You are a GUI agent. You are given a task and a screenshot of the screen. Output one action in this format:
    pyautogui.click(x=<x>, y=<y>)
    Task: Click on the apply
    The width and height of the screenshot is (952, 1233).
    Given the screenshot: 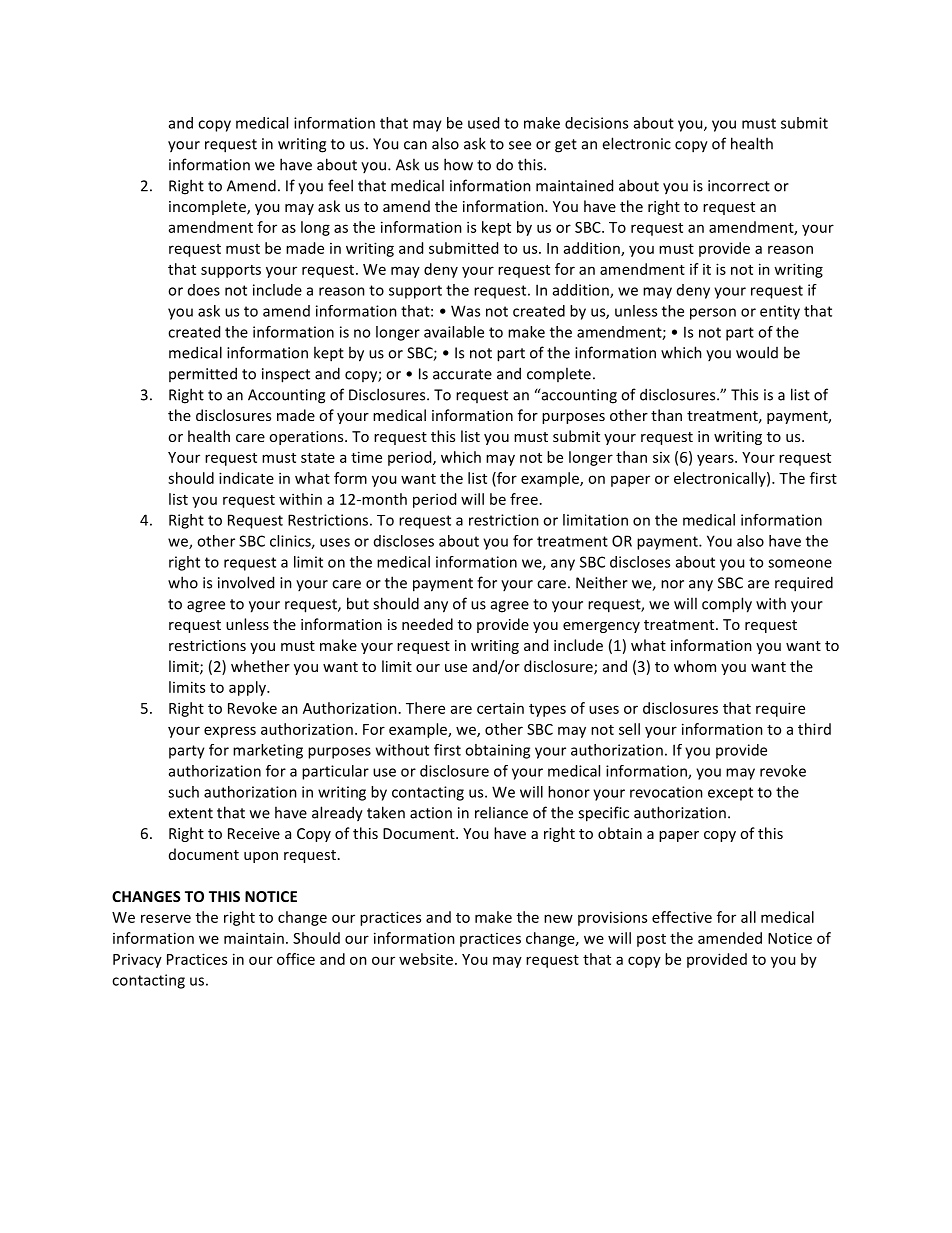 What is the action you would take?
    pyautogui.click(x=249, y=688)
